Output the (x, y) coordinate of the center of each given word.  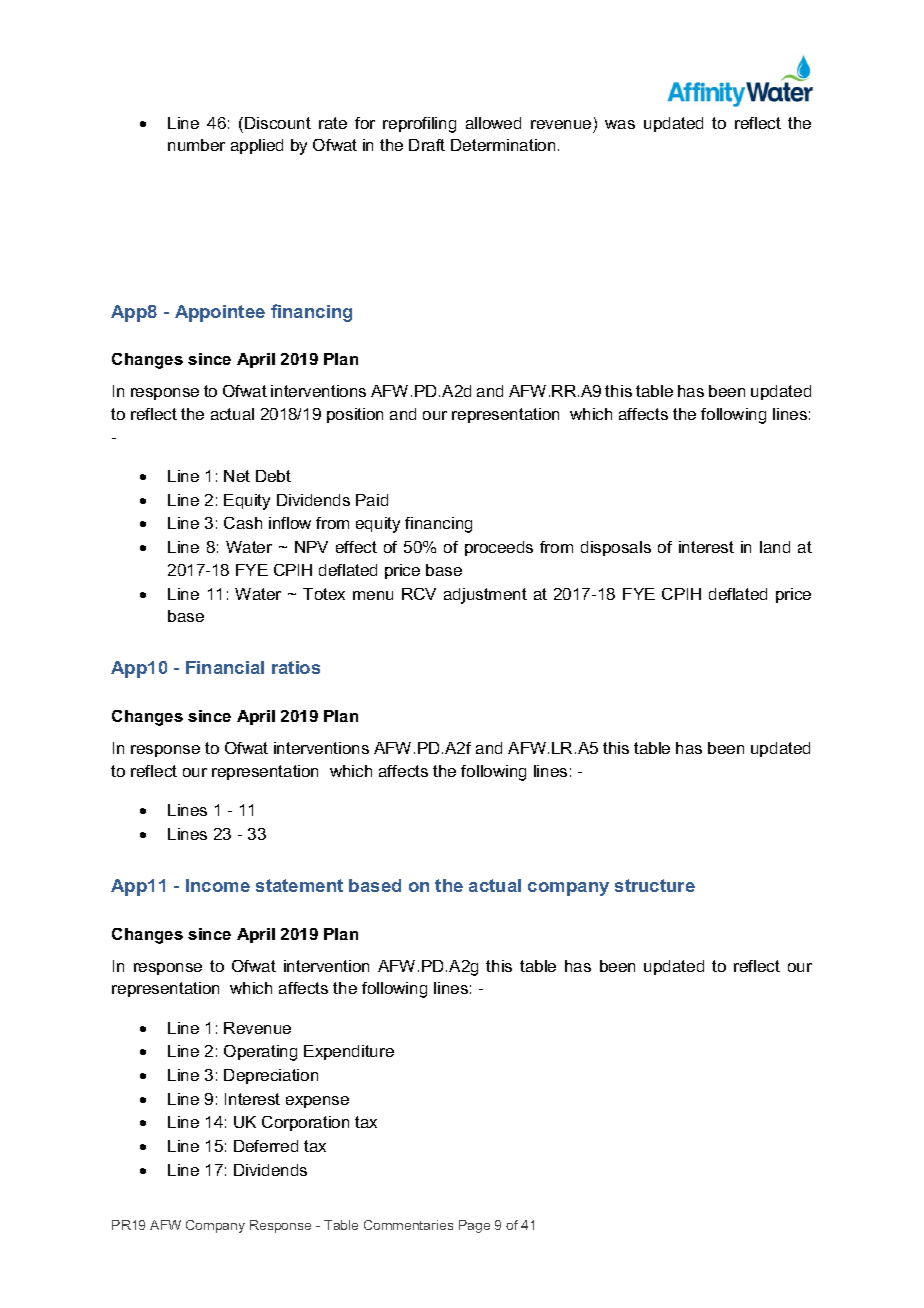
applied (257, 146)
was (620, 124)
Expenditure (349, 1052)
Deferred (266, 1146)
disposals (616, 548)
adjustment (485, 596)
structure (655, 885)
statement (299, 885)
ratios (296, 667)
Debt (273, 476)
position (355, 415)
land (775, 547)
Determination (503, 145)
